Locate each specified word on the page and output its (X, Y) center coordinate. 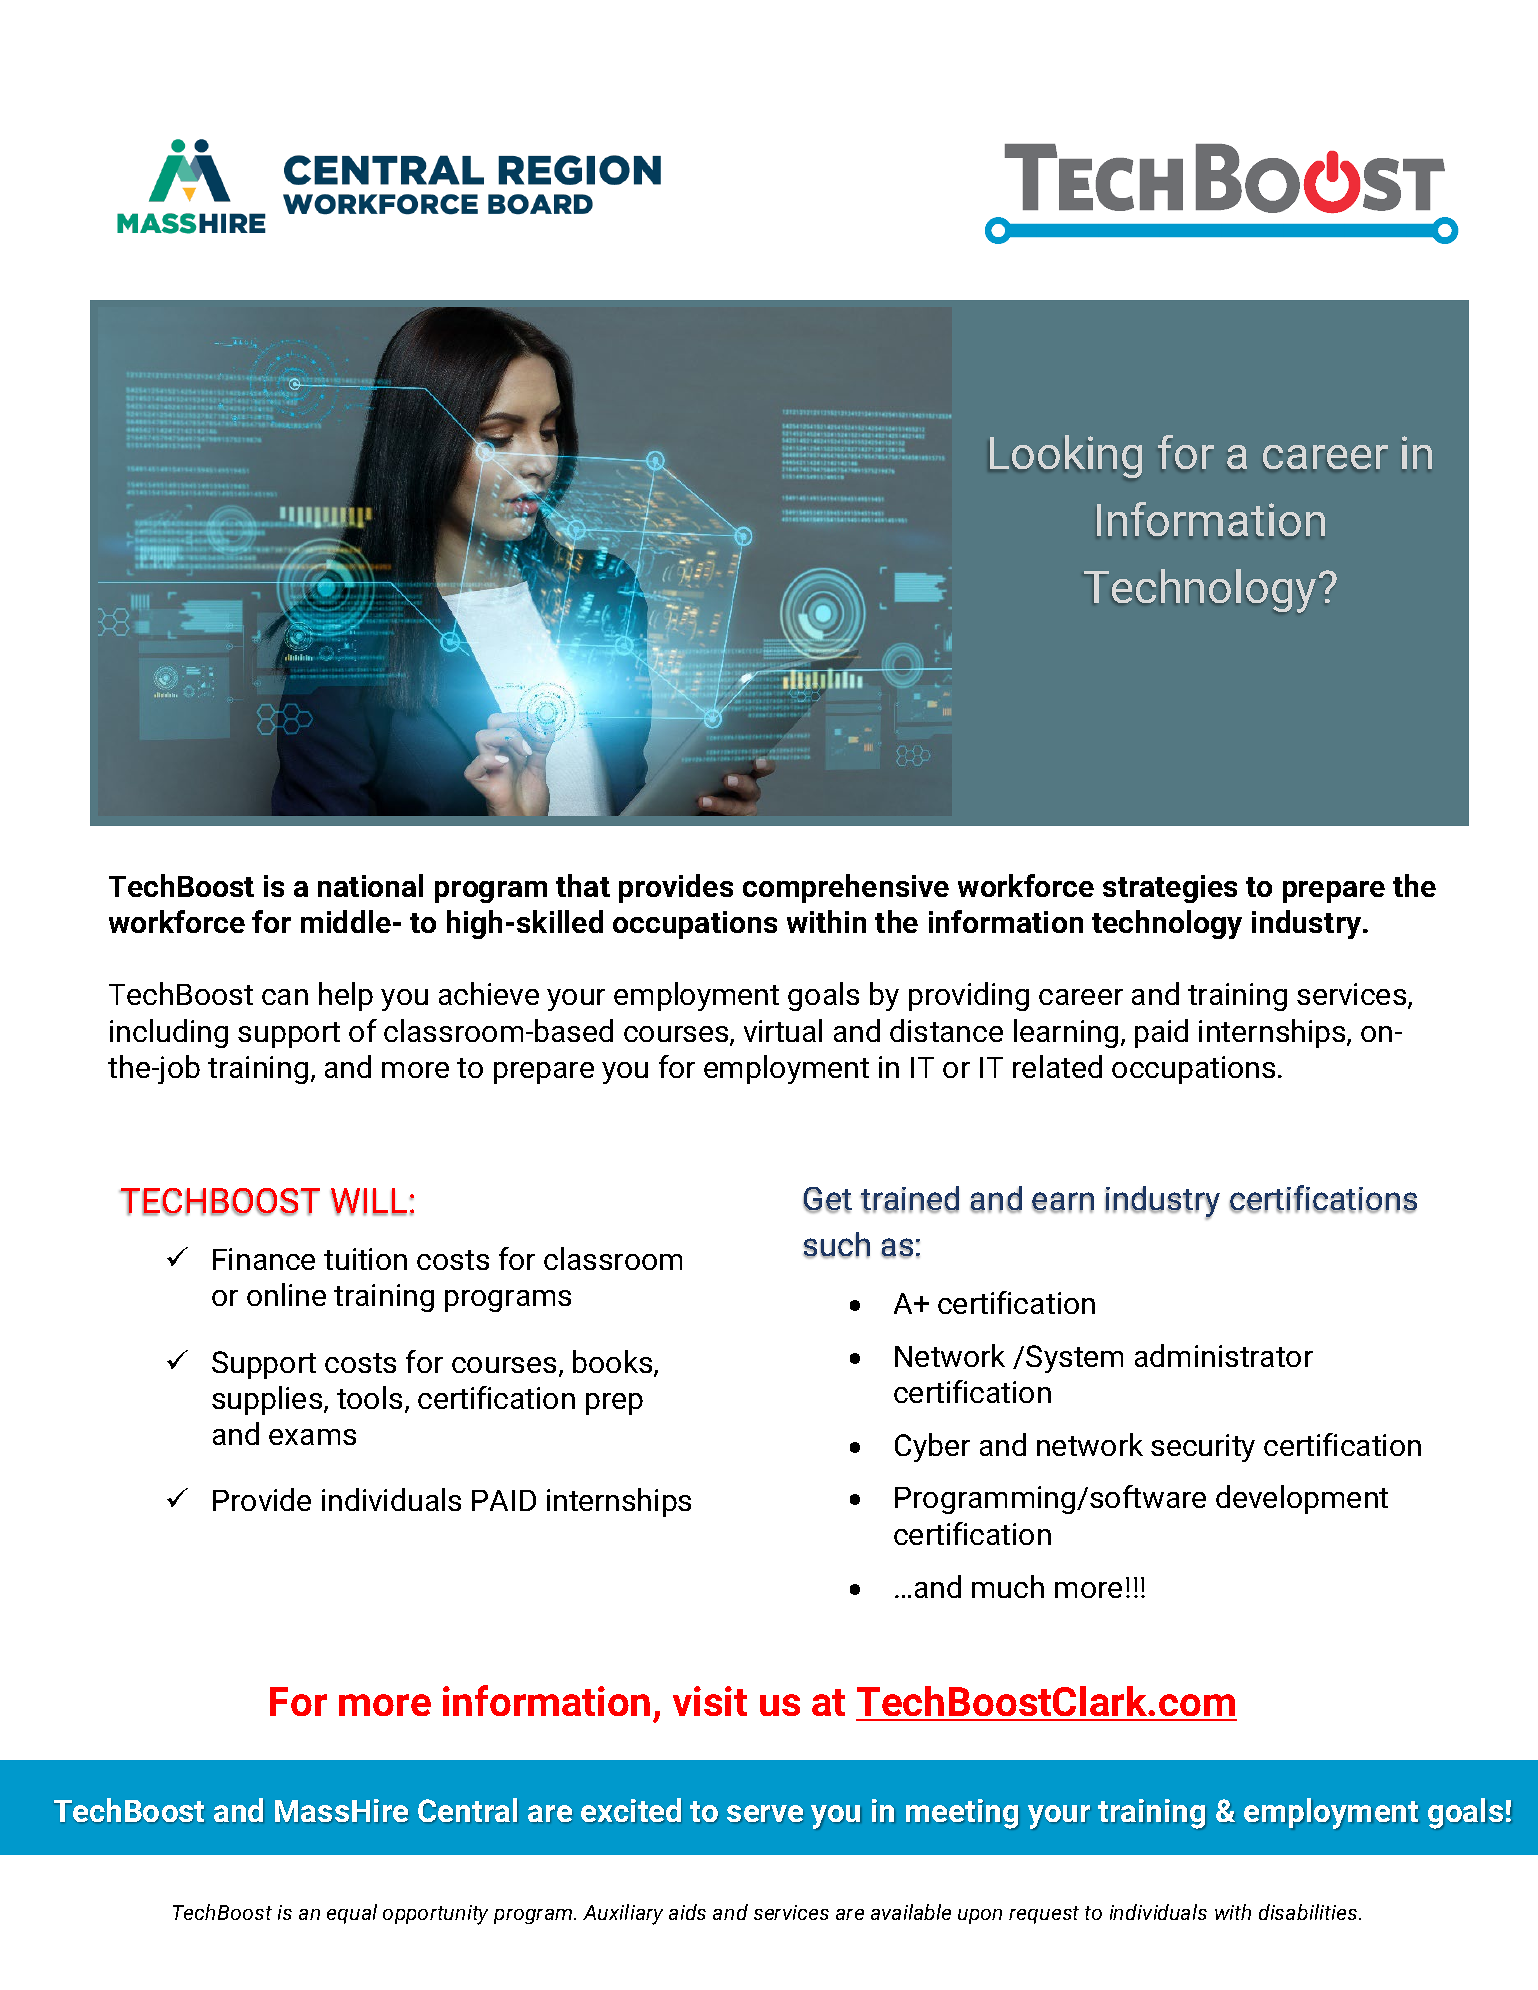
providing (969, 996)
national (370, 885)
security (1203, 1448)
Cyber (932, 1447)
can (285, 997)
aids (687, 1912)
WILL (369, 1202)
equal (352, 1914)
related (1057, 1066)
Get (827, 1200)
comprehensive (846, 888)
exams (312, 1437)
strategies (1170, 889)
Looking (1066, 456)
